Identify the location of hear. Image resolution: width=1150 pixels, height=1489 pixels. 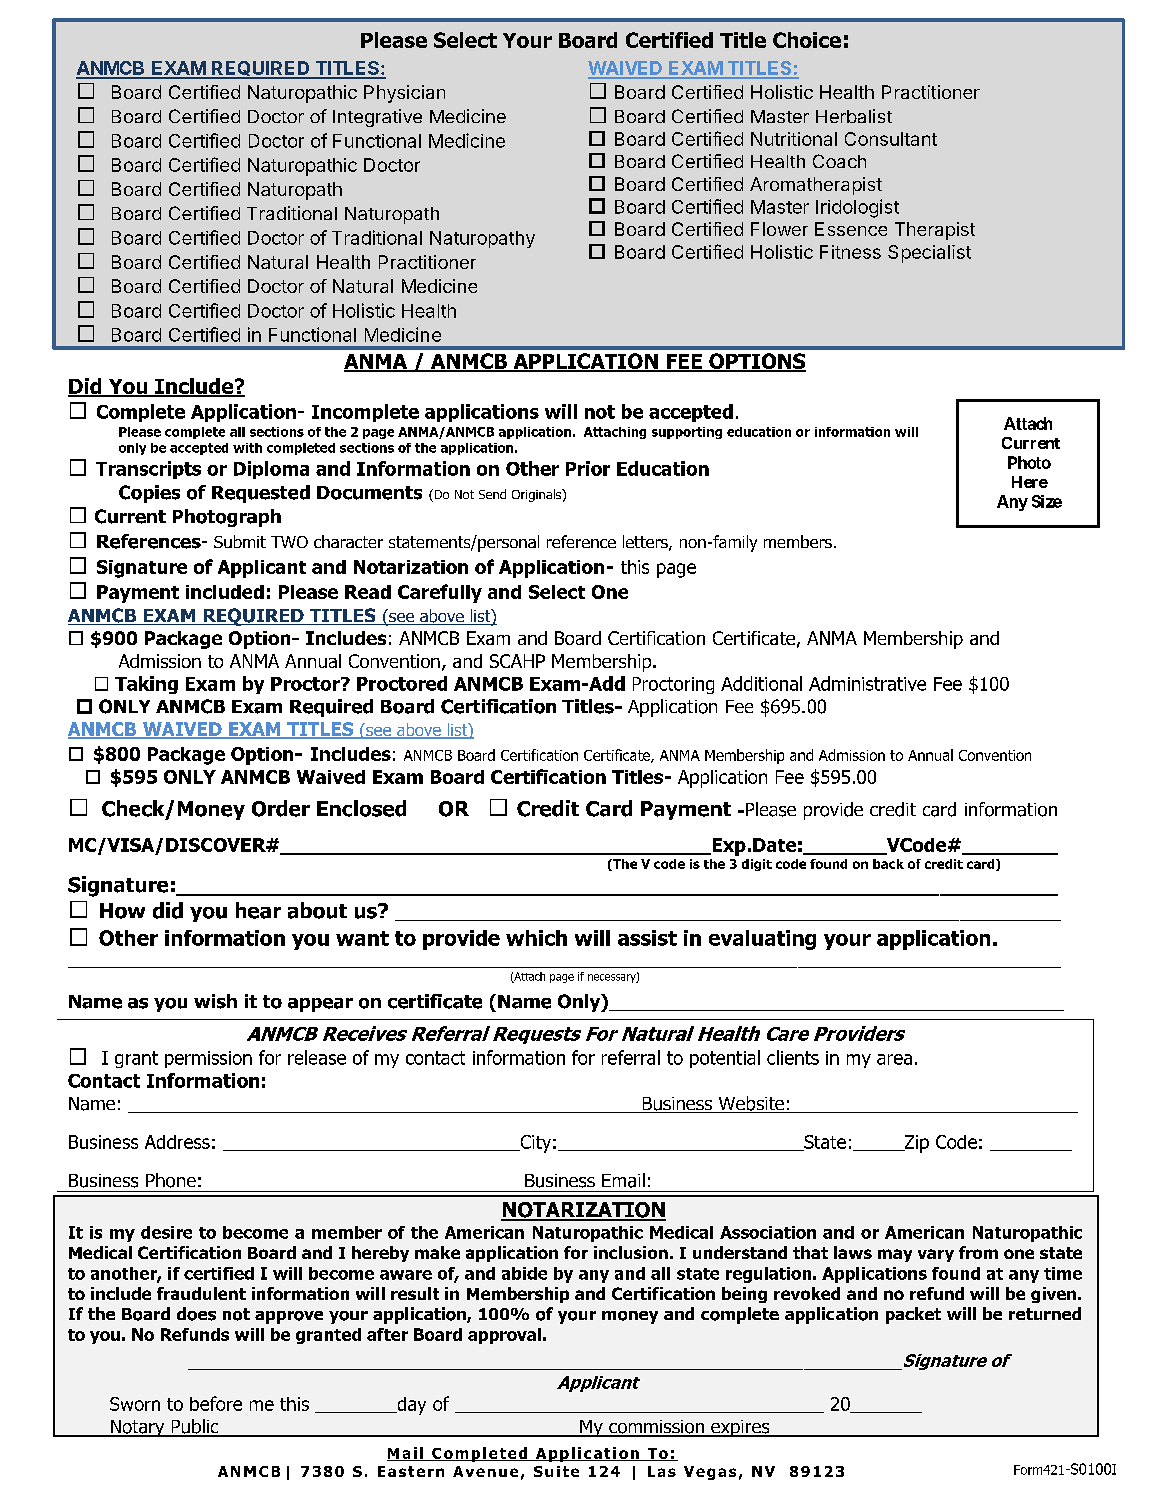
(258, 910).
